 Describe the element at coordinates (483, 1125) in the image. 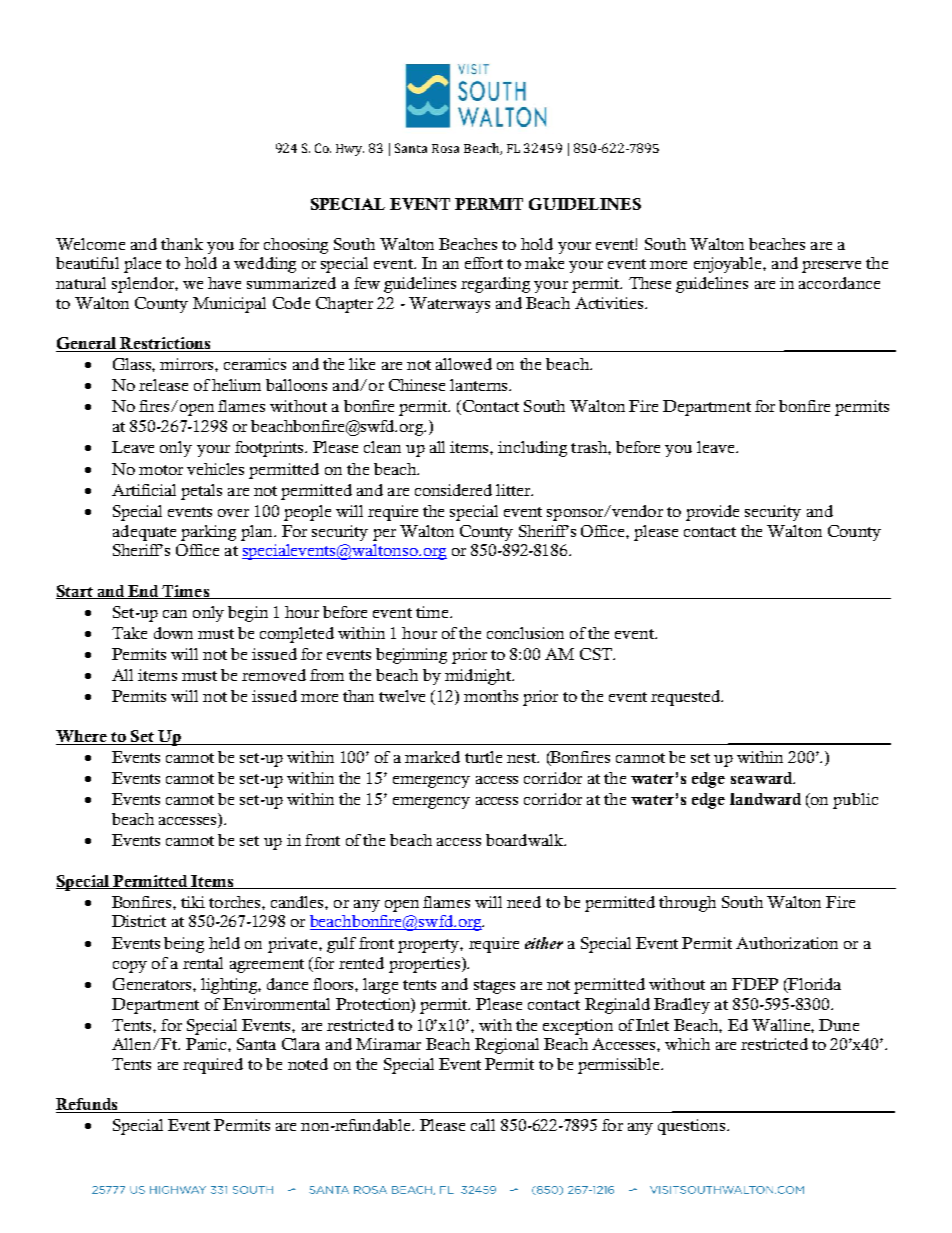

I see `call` at that location.
